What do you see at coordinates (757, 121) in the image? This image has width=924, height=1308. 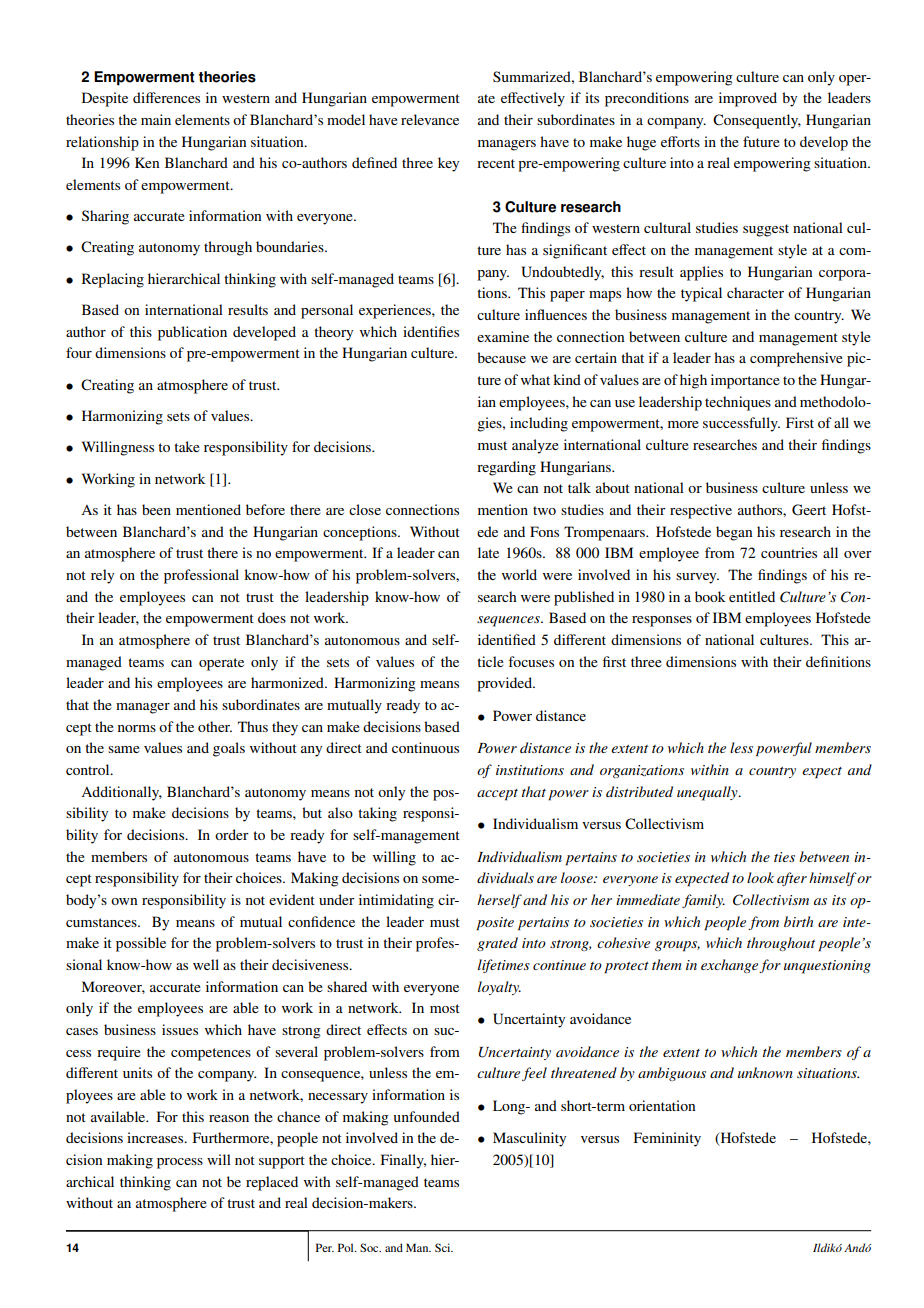 I see `Consequently` at bounding box center [757, 121].
